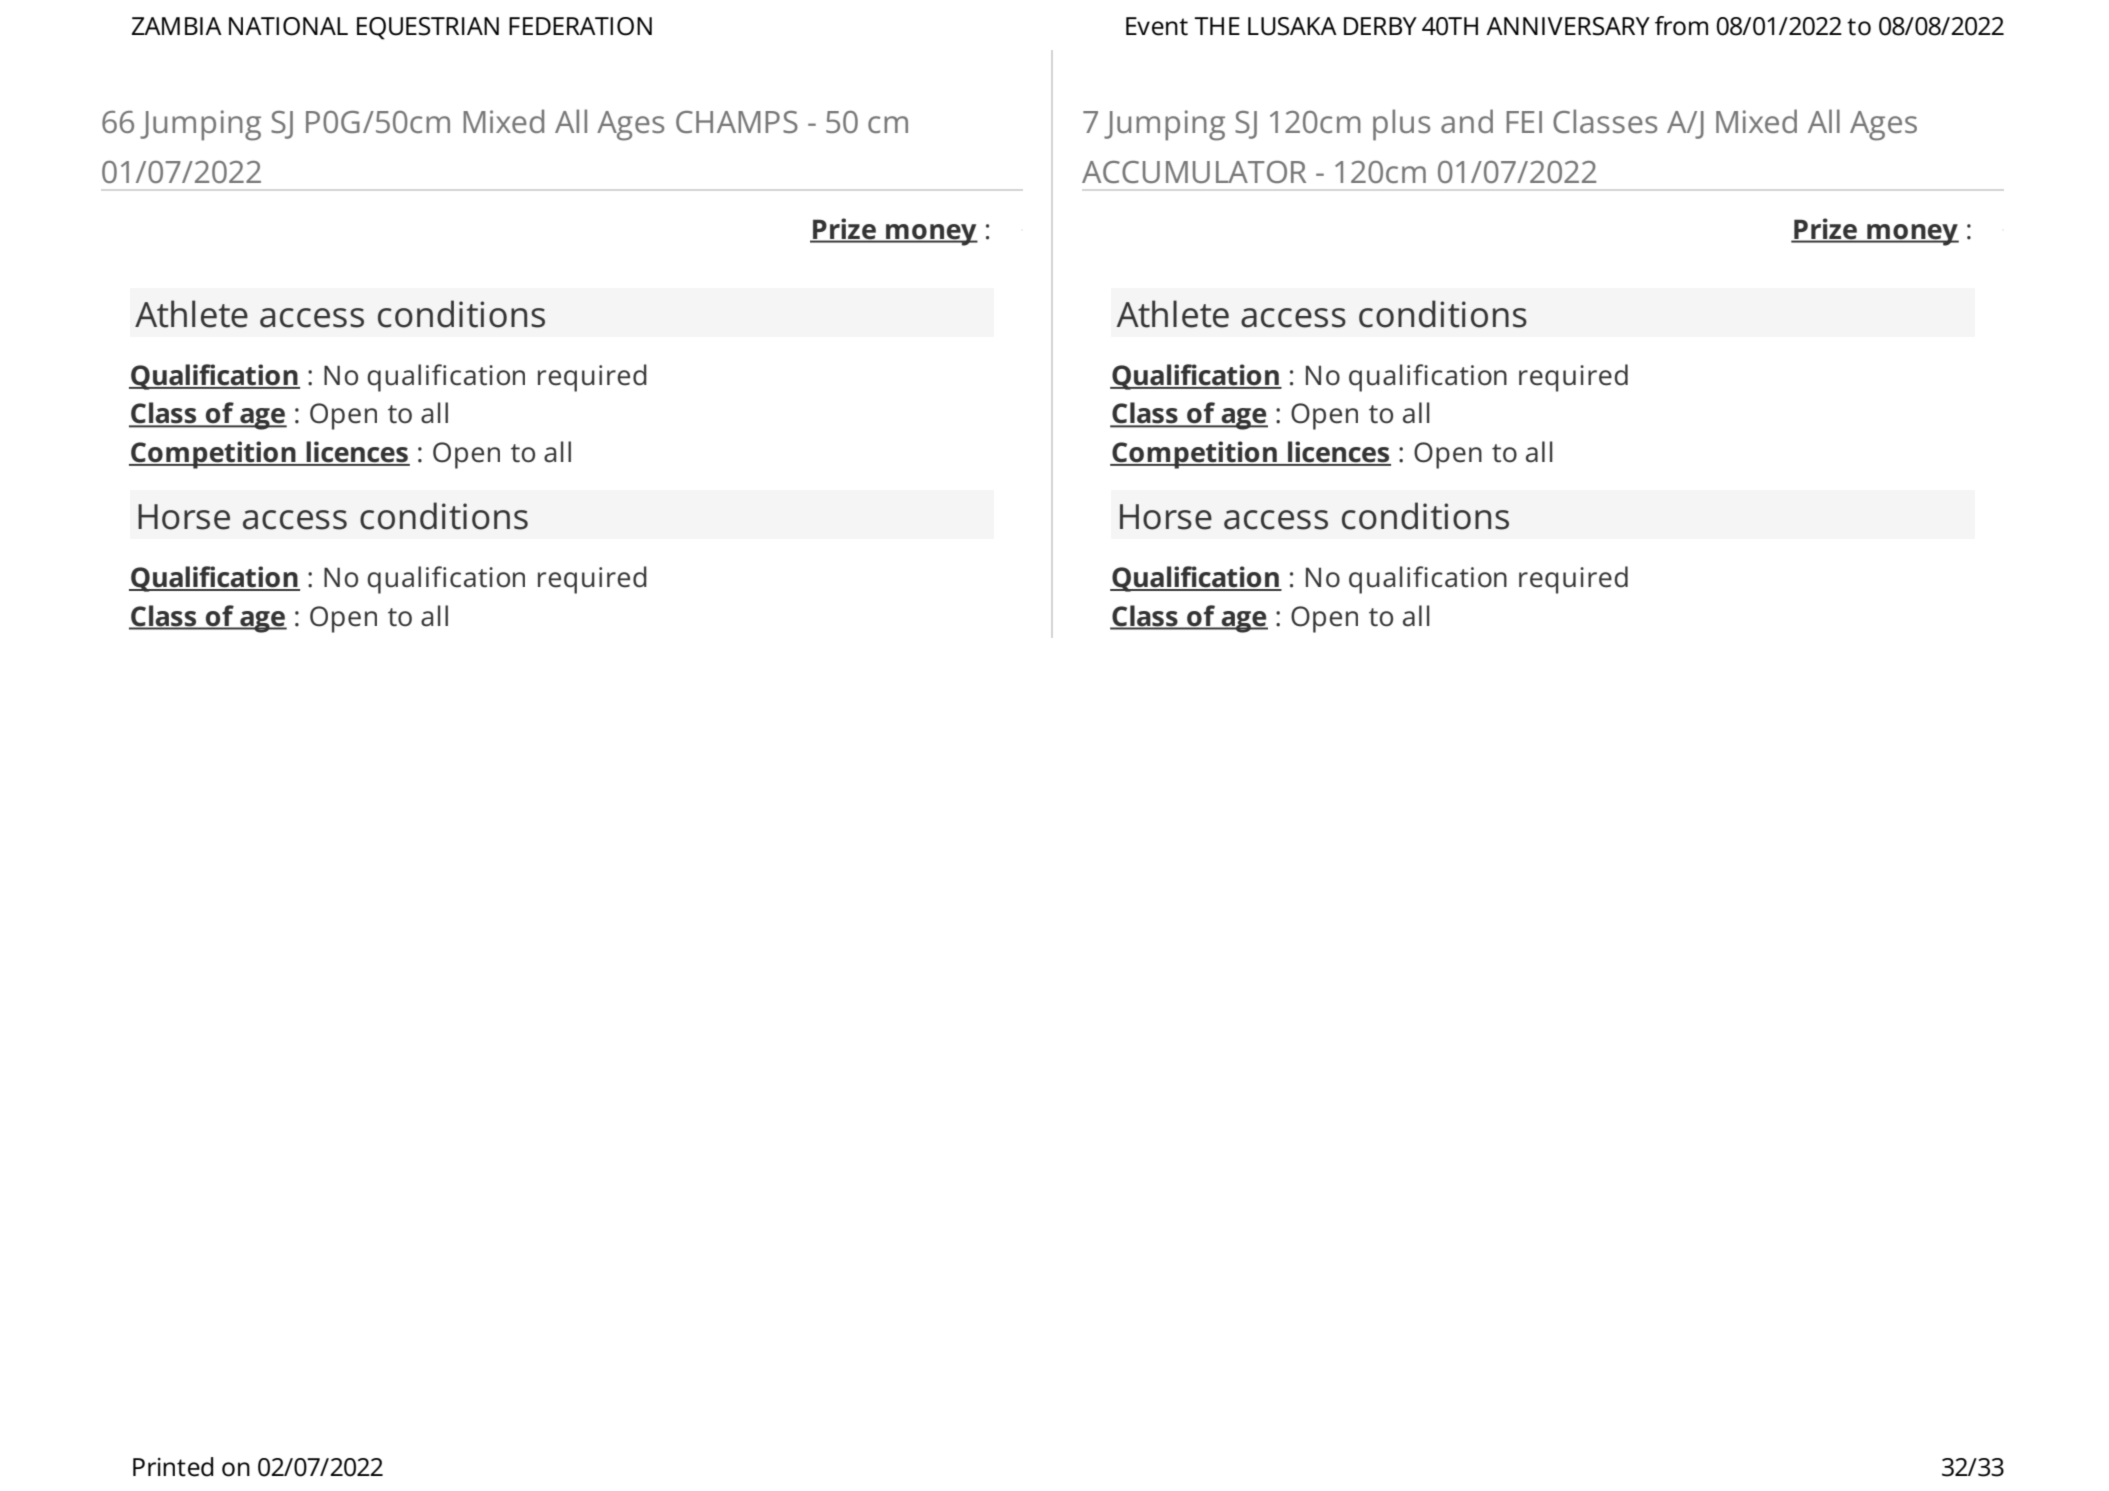 This image has height=1491, width=2109. What do you see at coordinates (1194, 172) in the image?
I see `ACCUMULATOR` at bounding box center [1194, 172].
